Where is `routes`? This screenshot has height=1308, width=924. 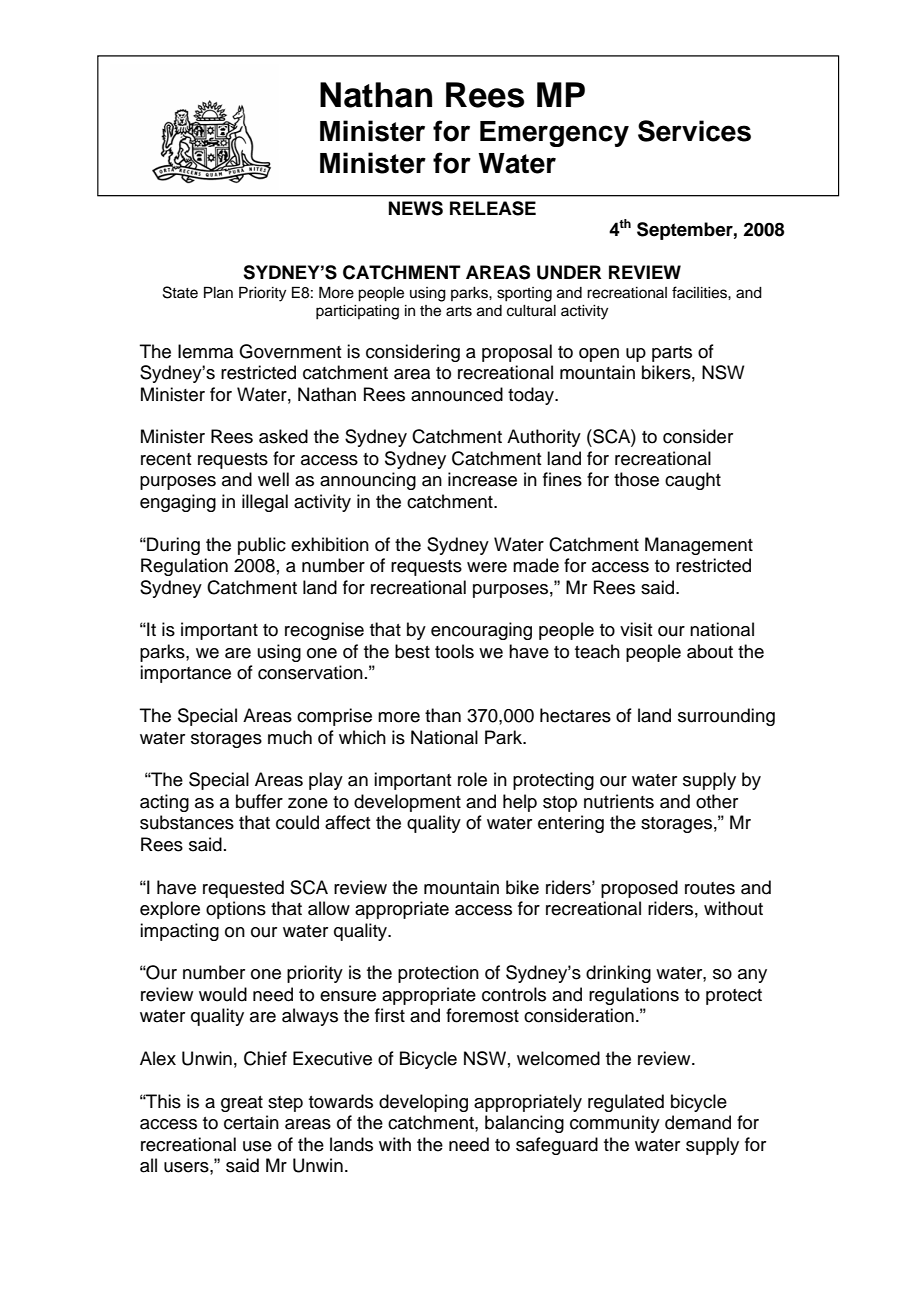 routes is located at coordinates (710, 888).
